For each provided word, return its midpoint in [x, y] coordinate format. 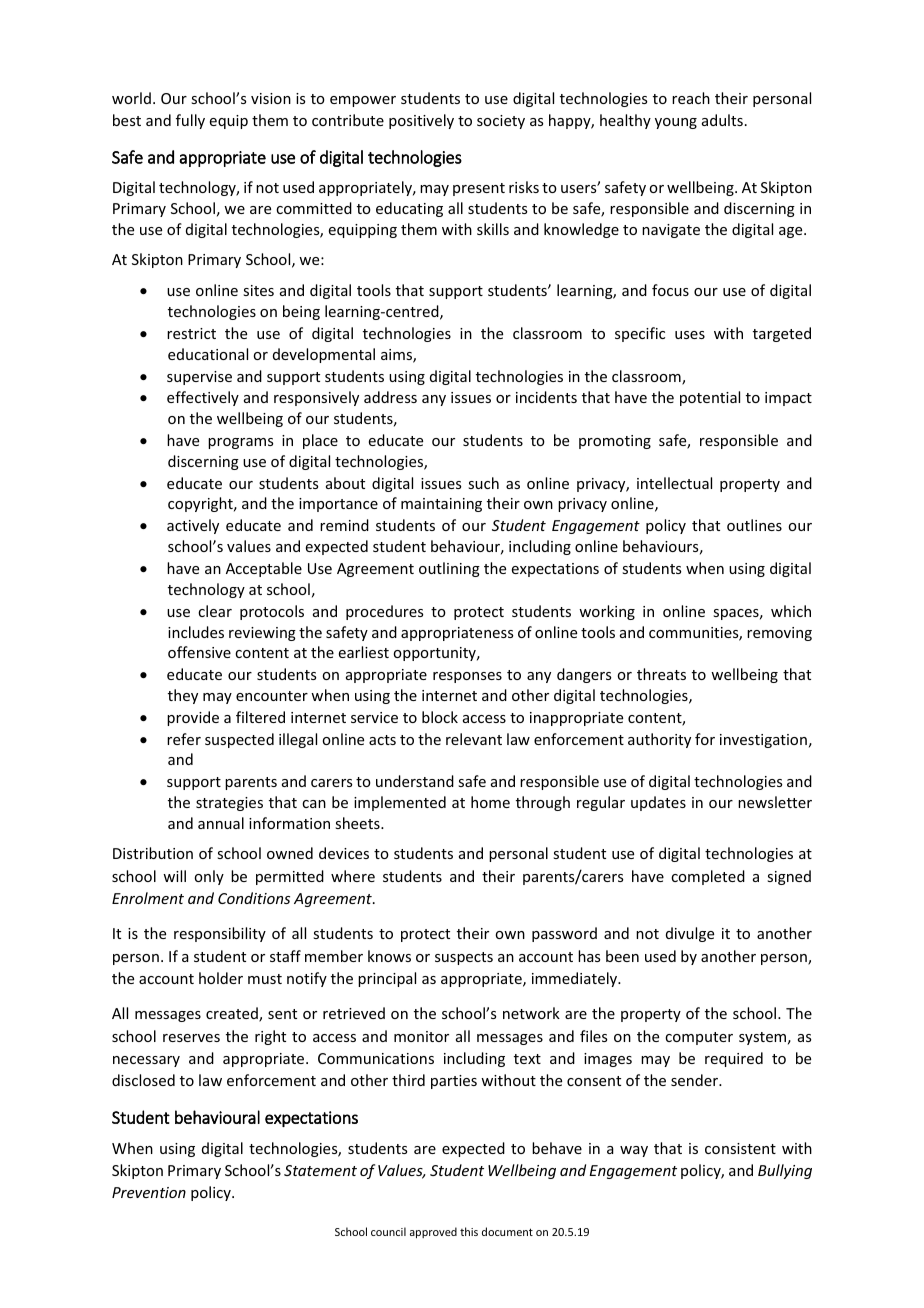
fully [190, 121]
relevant [474, 739]
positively [421, 121]
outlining [449, 569]
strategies [229, 804]
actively [193, 526]
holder [221, 978]
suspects [464, 958]
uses [690, 335]
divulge [690, 934]
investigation [763, 741]
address [390, 397]
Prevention [149, 1192]
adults [722, 120]
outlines [754, 525]
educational [208, 354]
